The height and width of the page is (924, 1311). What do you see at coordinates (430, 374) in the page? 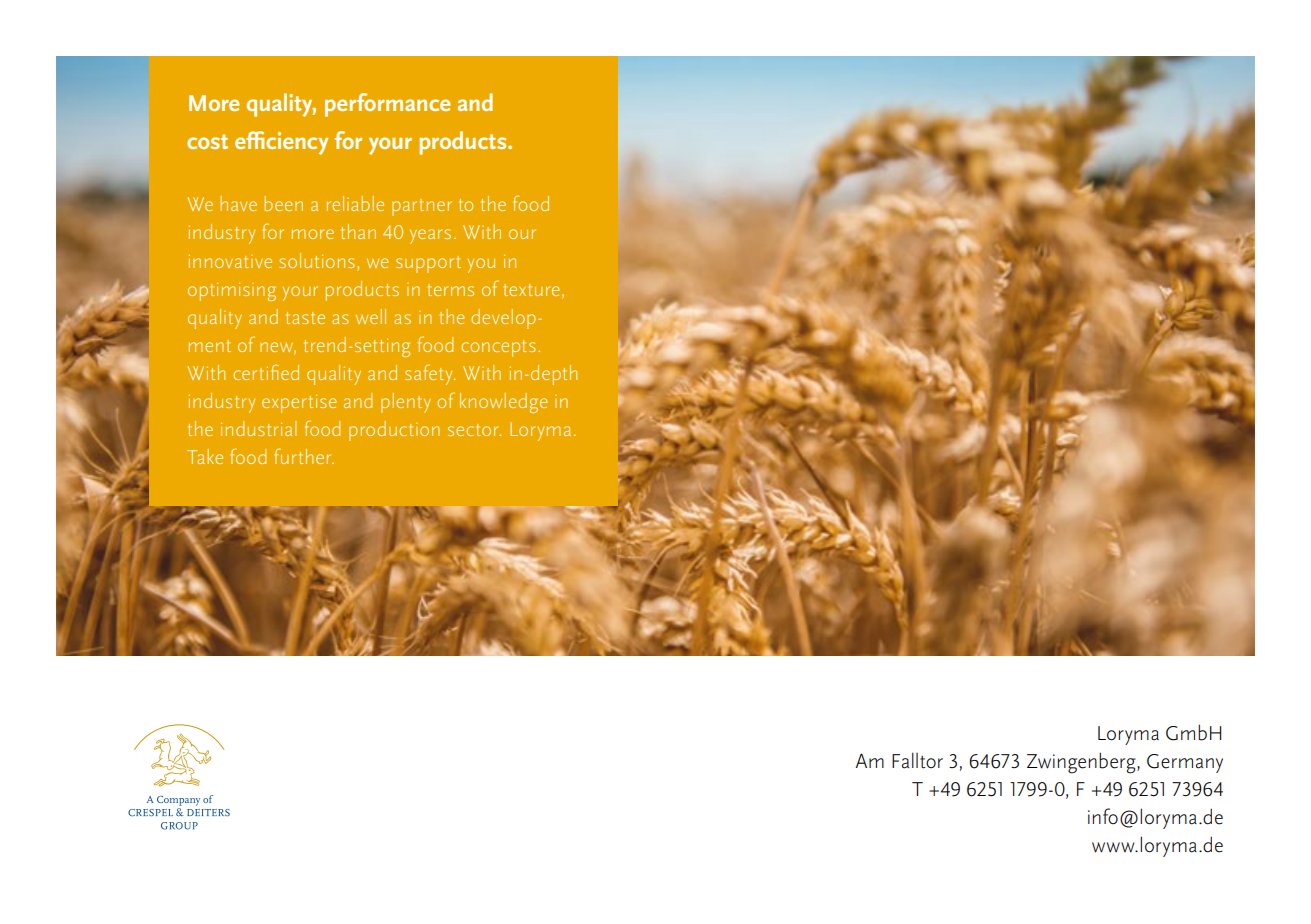
I see `safety` at bounding box center [430, 374].
